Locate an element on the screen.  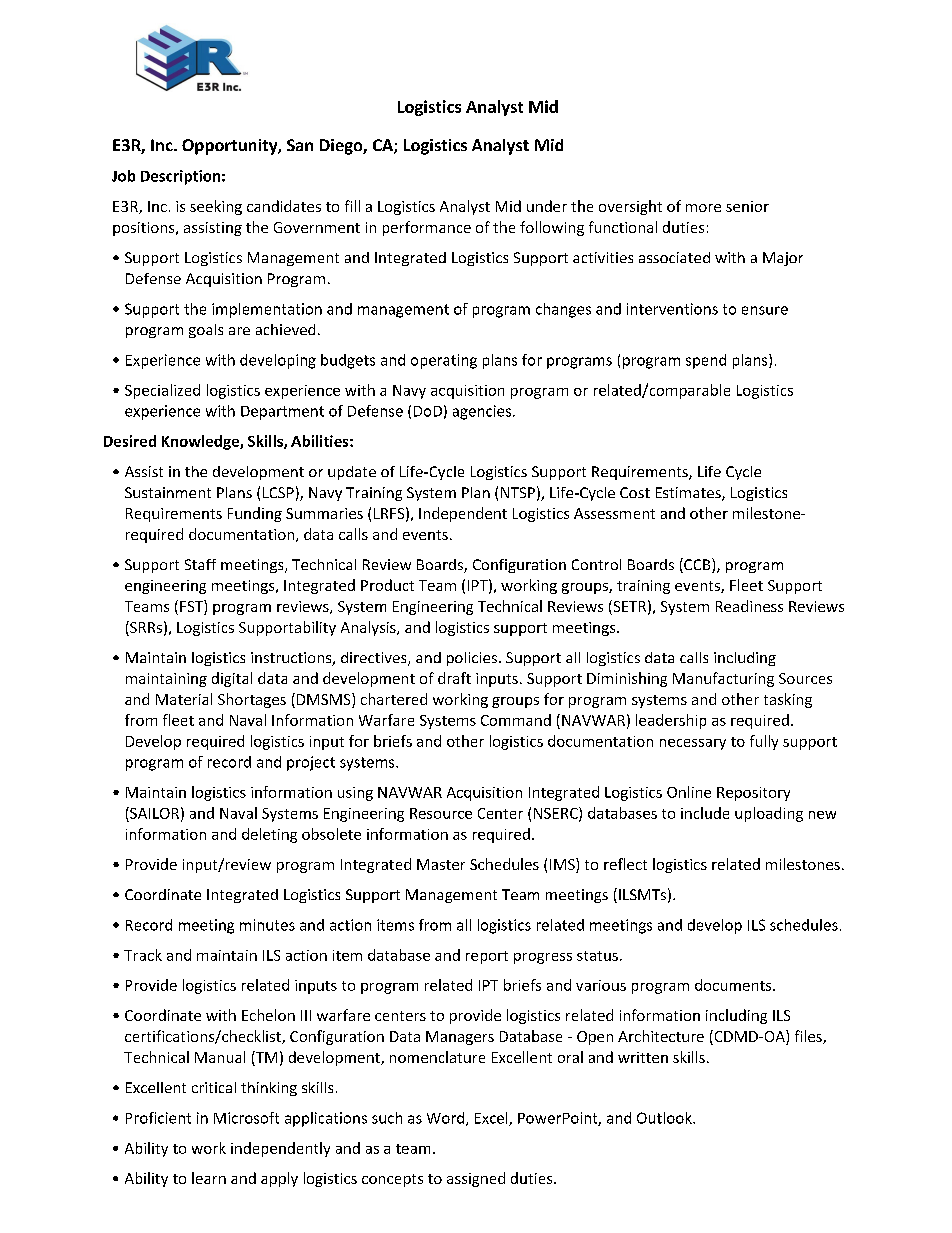
learn is located at coordinates (209, 1178).
